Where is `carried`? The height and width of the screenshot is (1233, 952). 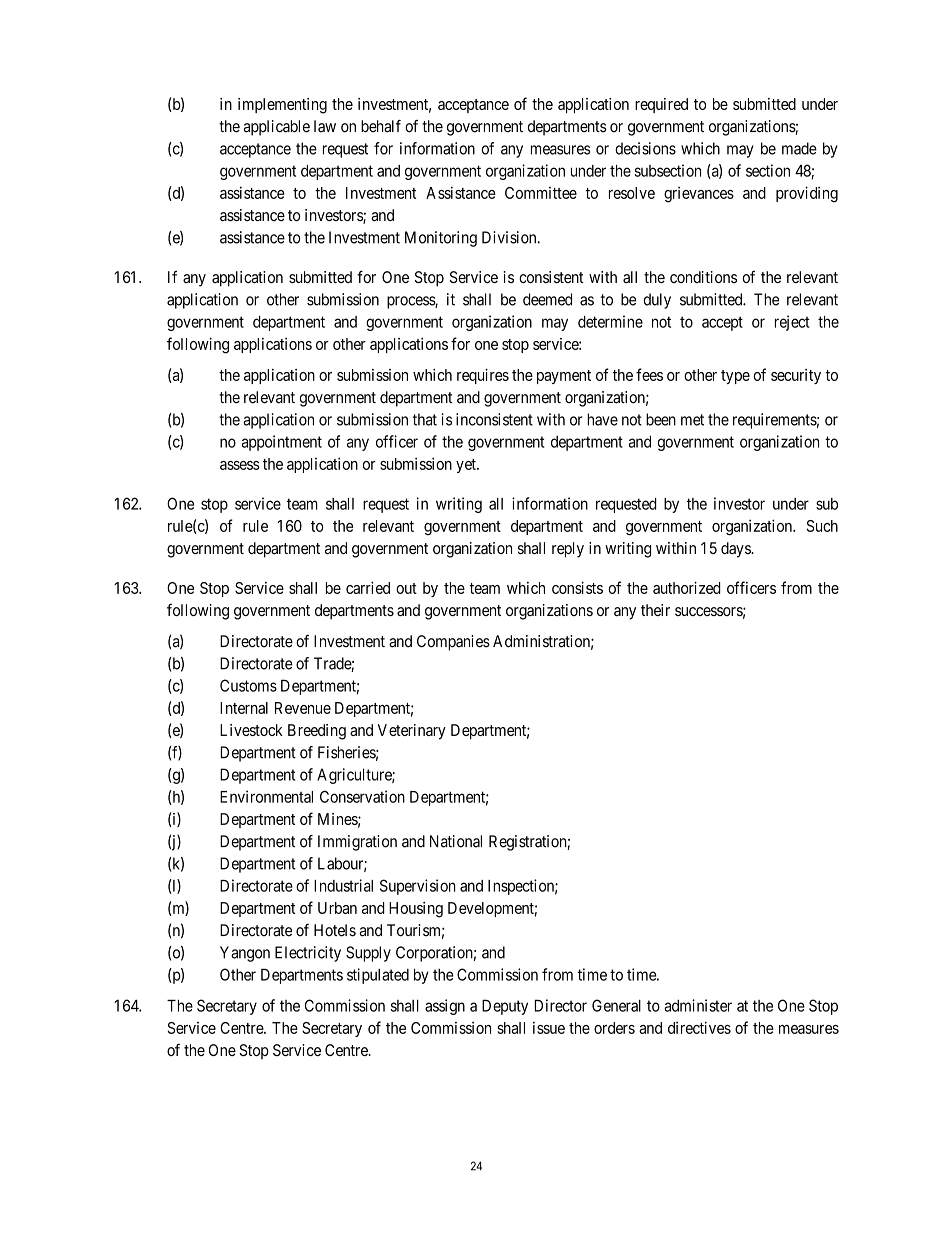 carried is located at coordinates (368, 587).
